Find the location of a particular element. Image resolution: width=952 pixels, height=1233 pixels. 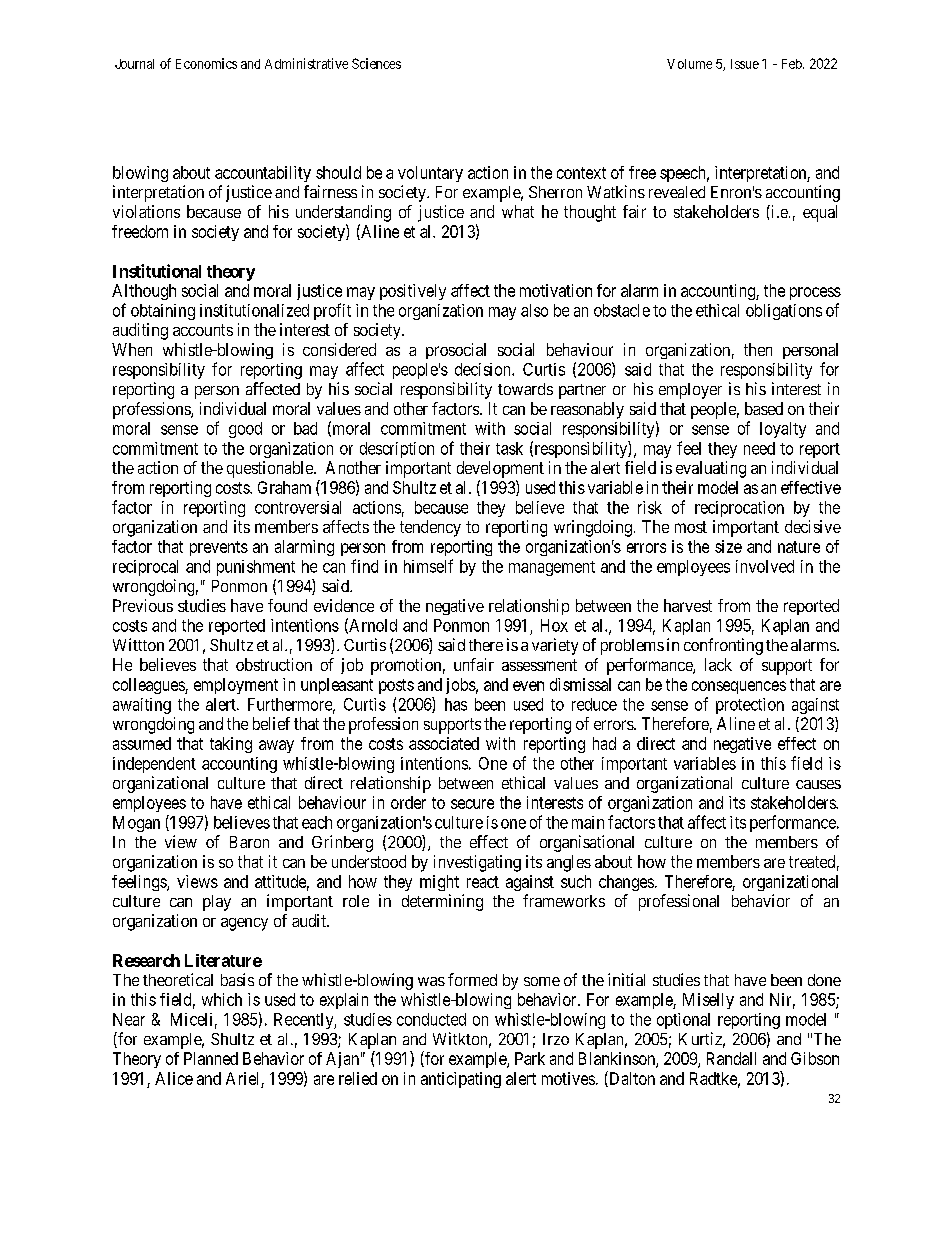

Baron is located at coordinates (249, 842).
